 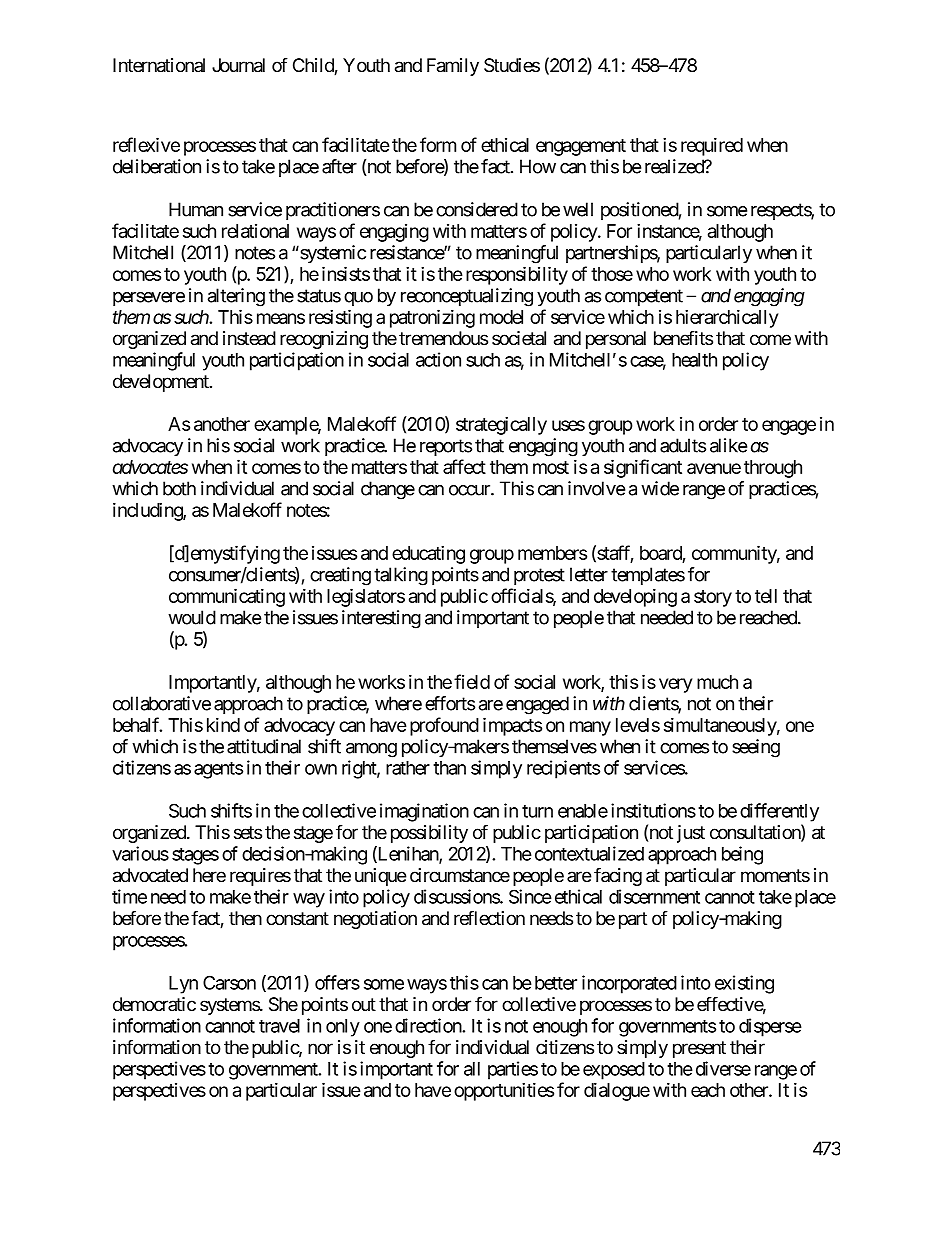 What do you see at coordinates (140, 853) in the screenshot?
I see `various` at bounding box center [140, 853].
